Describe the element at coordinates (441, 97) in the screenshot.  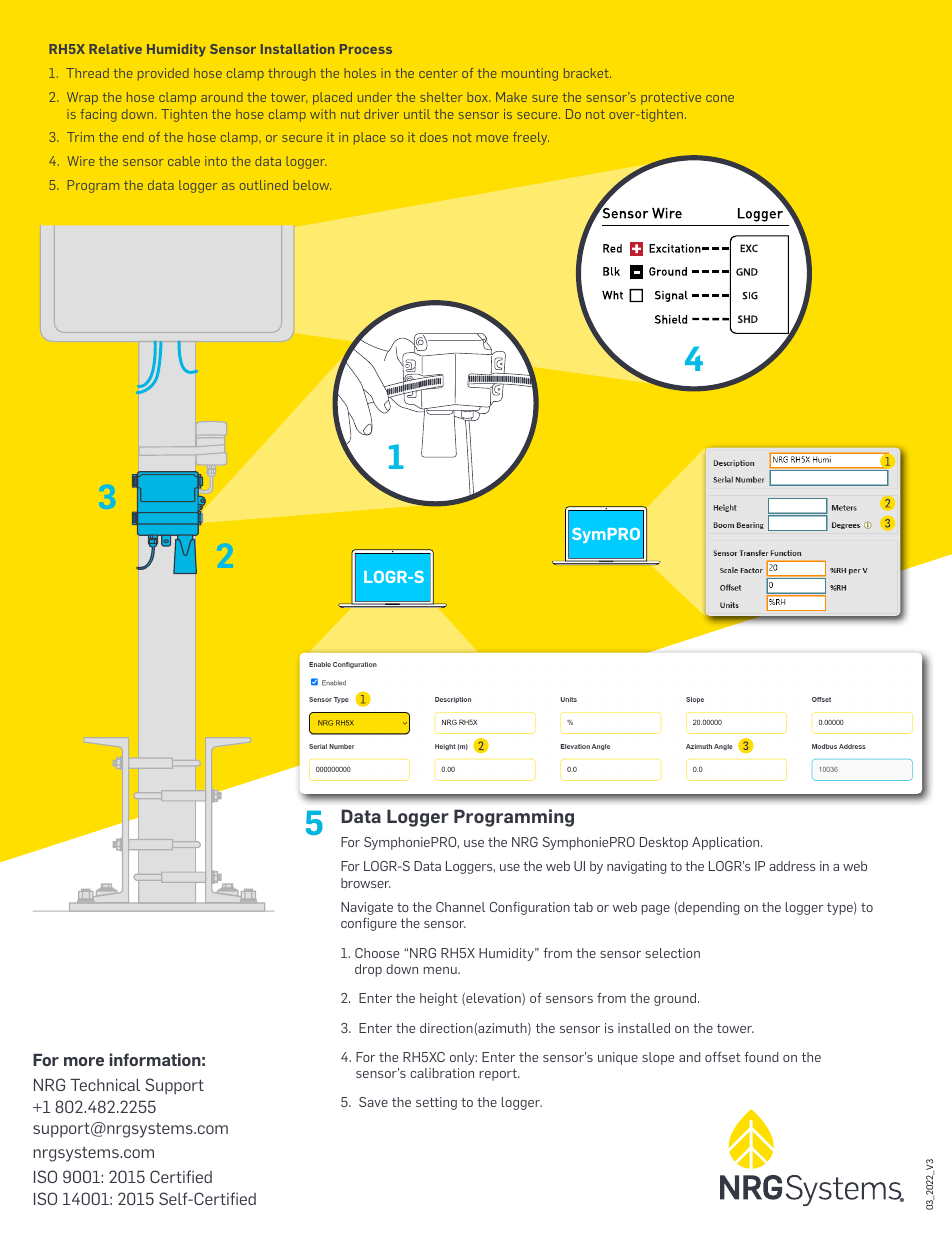
I see `shelter` at that location.
